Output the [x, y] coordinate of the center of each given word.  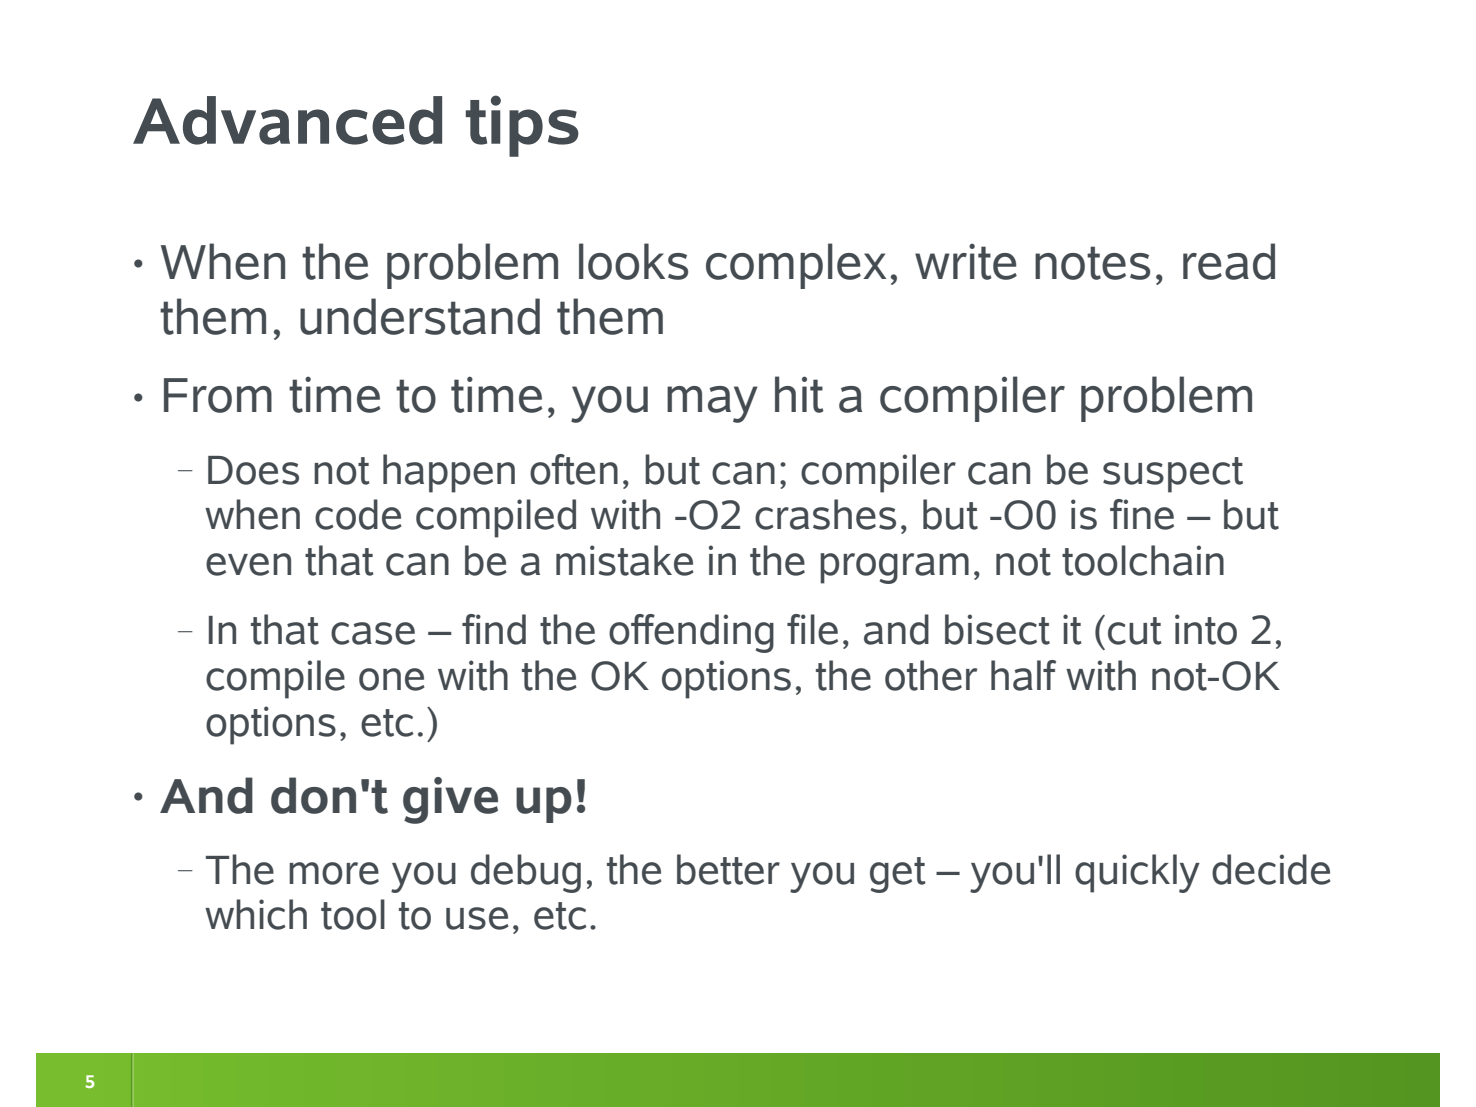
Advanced [287, 120]
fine [1142, 514]
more [334, 873]
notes [1092, 263]
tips [522, 126]
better [728, 869]
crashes [825, 514]
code [358, 514]
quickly [1137, 873]
